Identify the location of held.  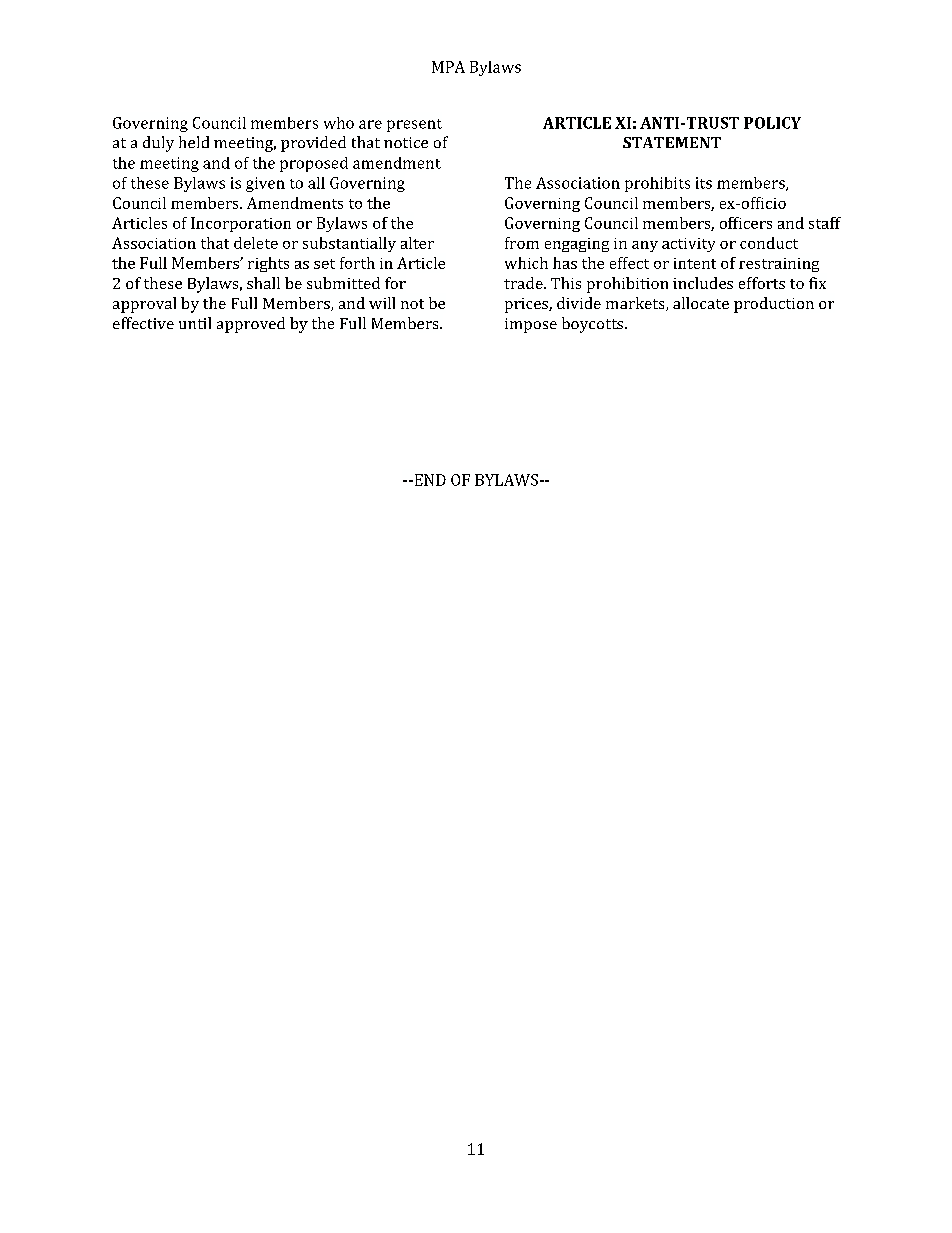
(194, 142).
